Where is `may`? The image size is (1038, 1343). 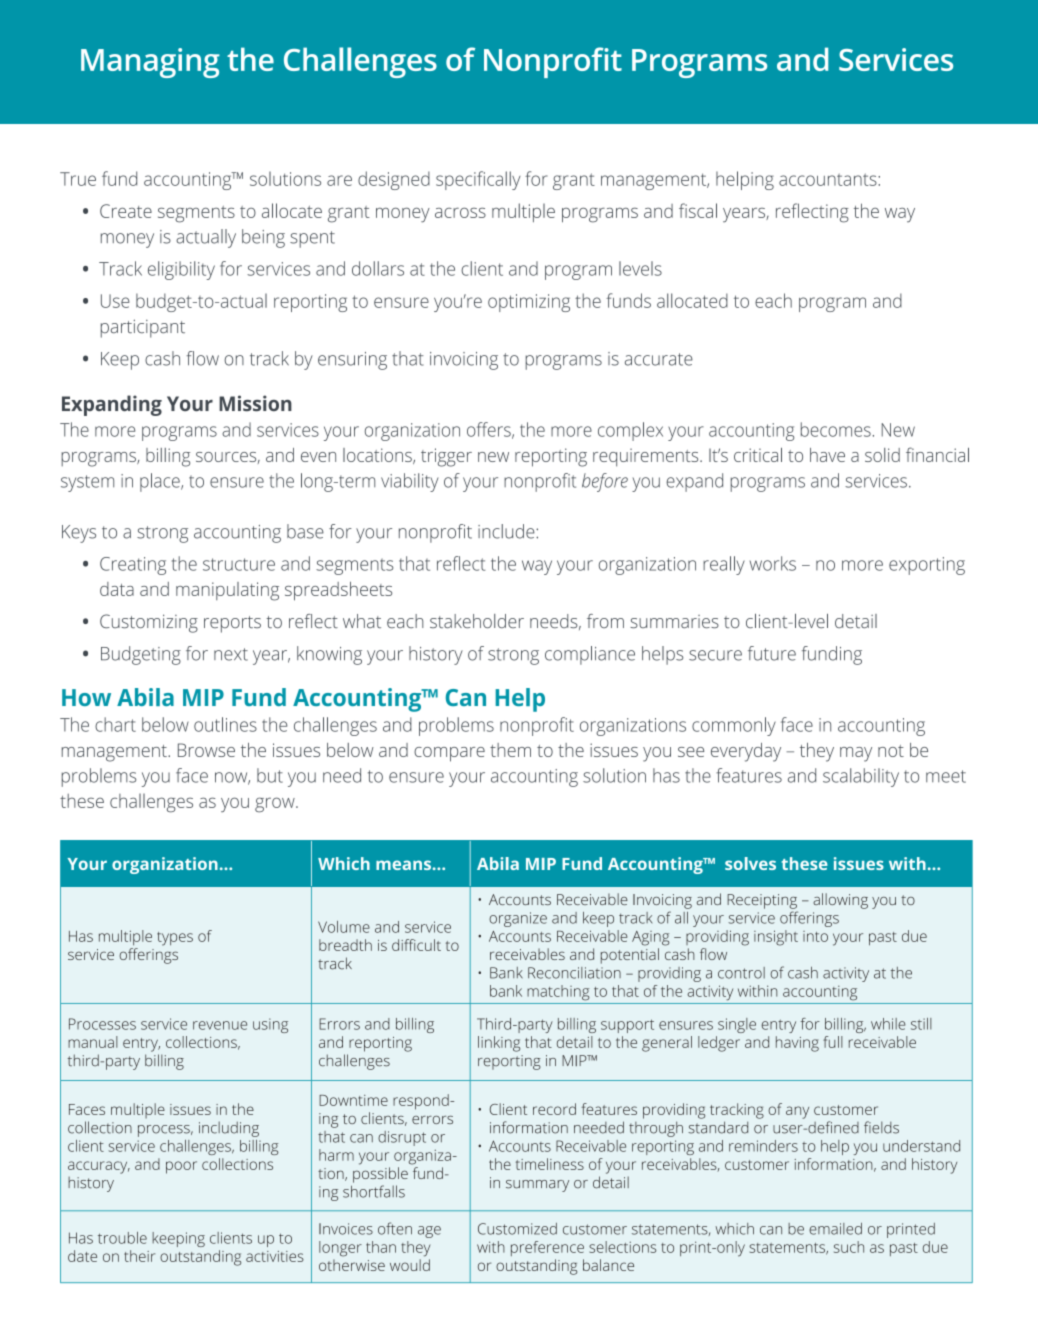
may is located at coordinates (856, 754).
